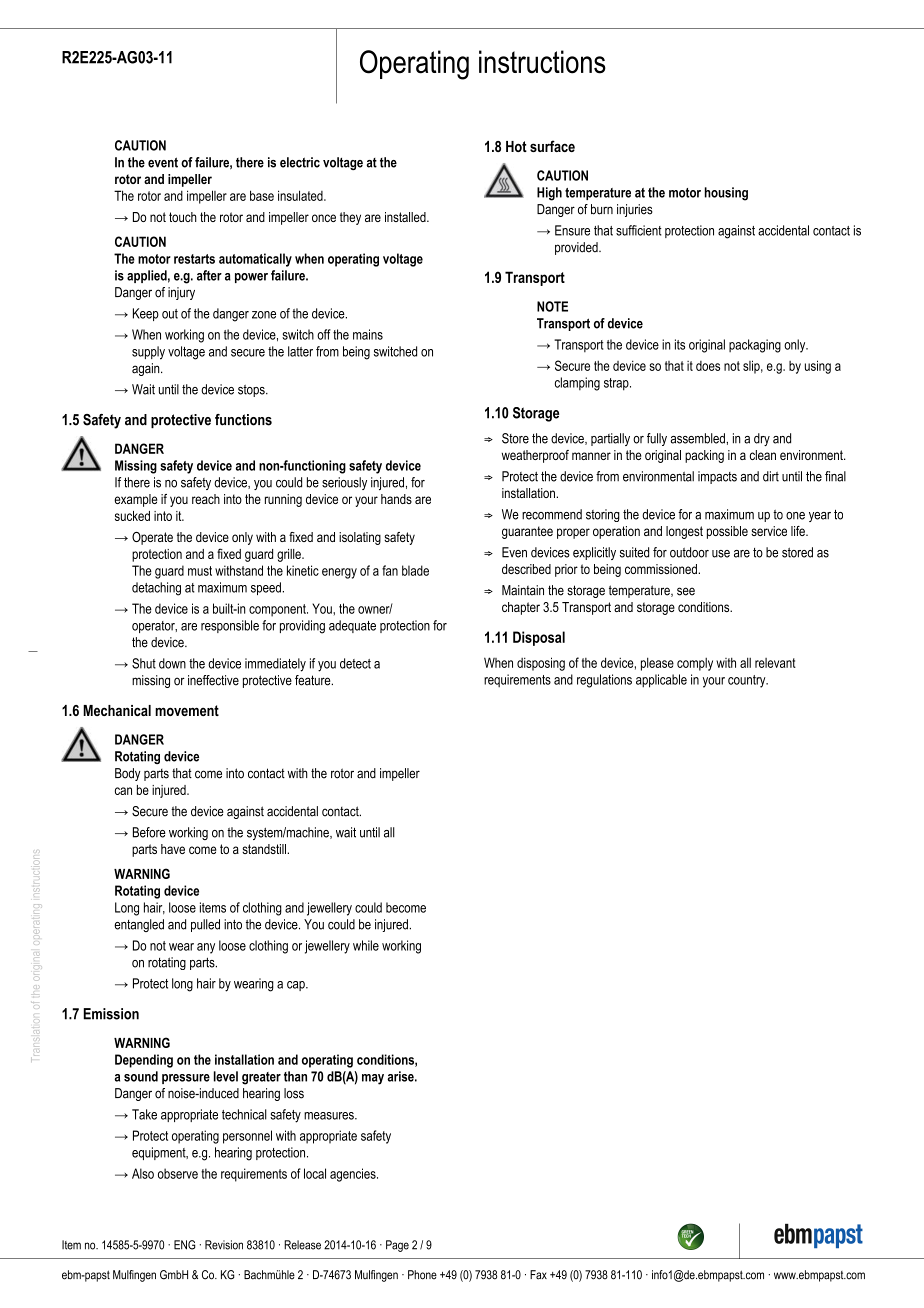 The width and height of the document is (924, 1308). What do you see at coordinates (187, 710) in the document?
I see `movement` at bounding box center [187, 710].
